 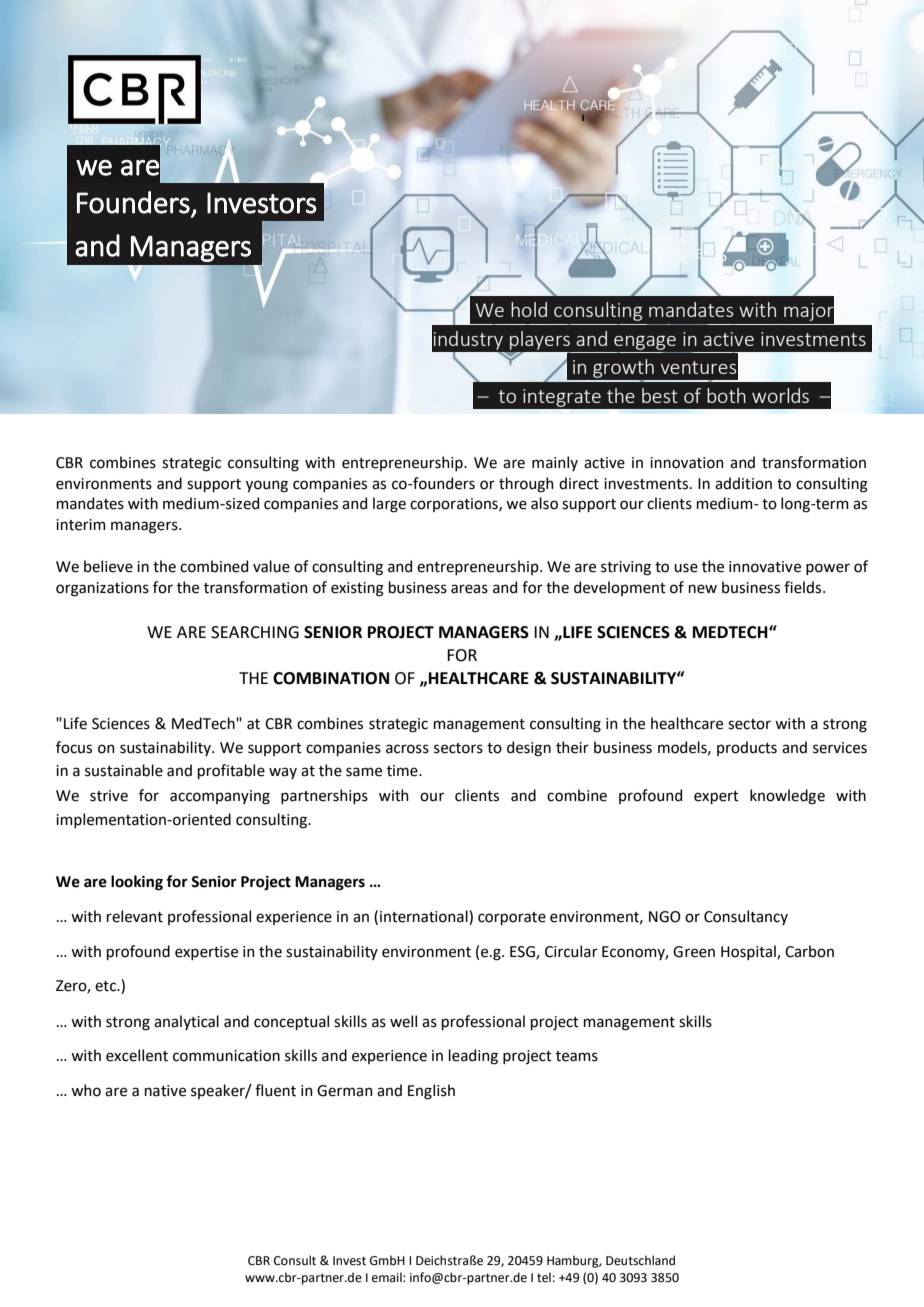 I want to click on accompanying, so click(x=220, y=797).
